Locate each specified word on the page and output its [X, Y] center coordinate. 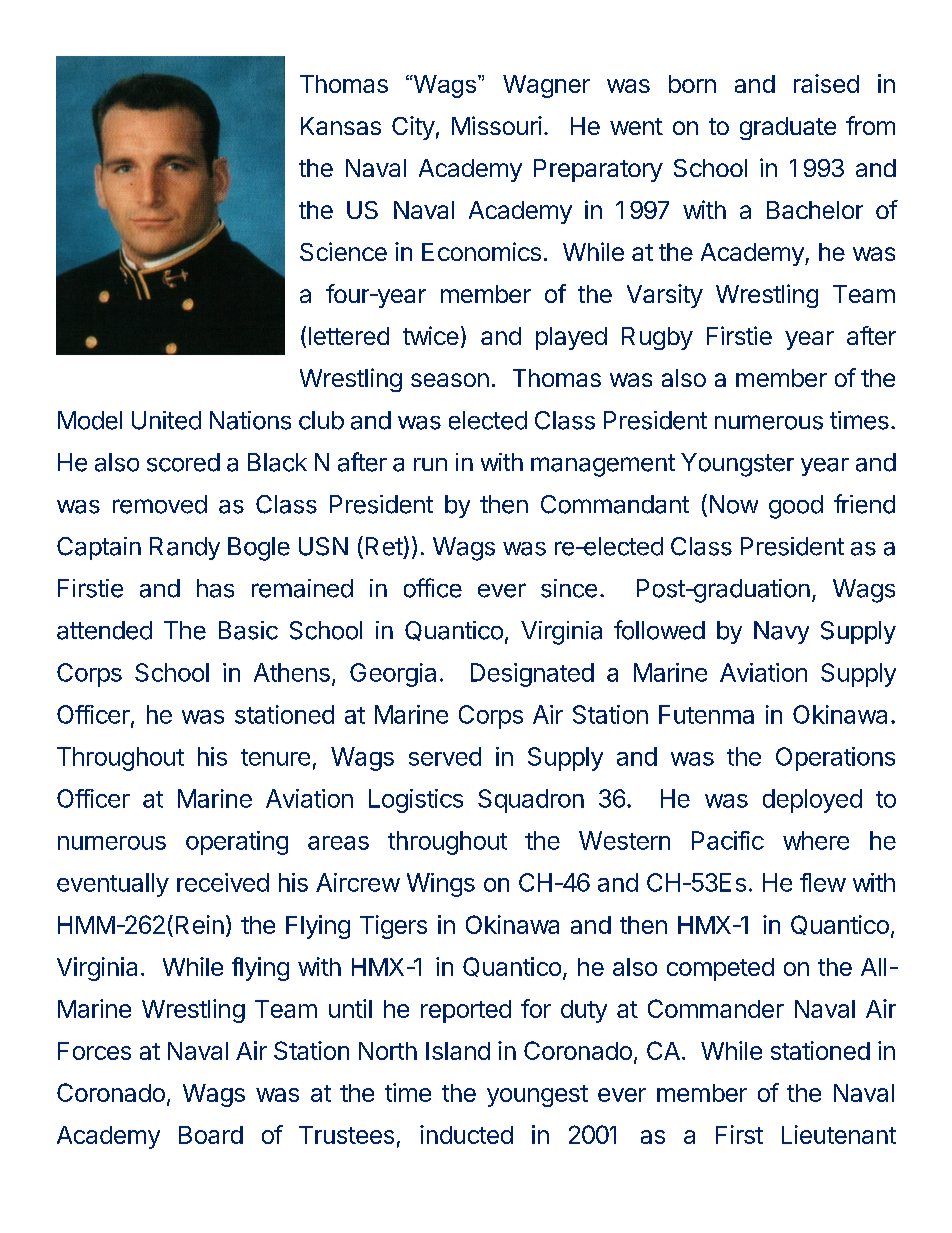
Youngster [737, 465]
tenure [275, 757]
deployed [812, 801]
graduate [788, 128]
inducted [466, 1134]
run [430, 464]
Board [211, 1135]
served [445, 756]
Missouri [497, 125]
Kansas [341, 126]
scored [183, 462]
